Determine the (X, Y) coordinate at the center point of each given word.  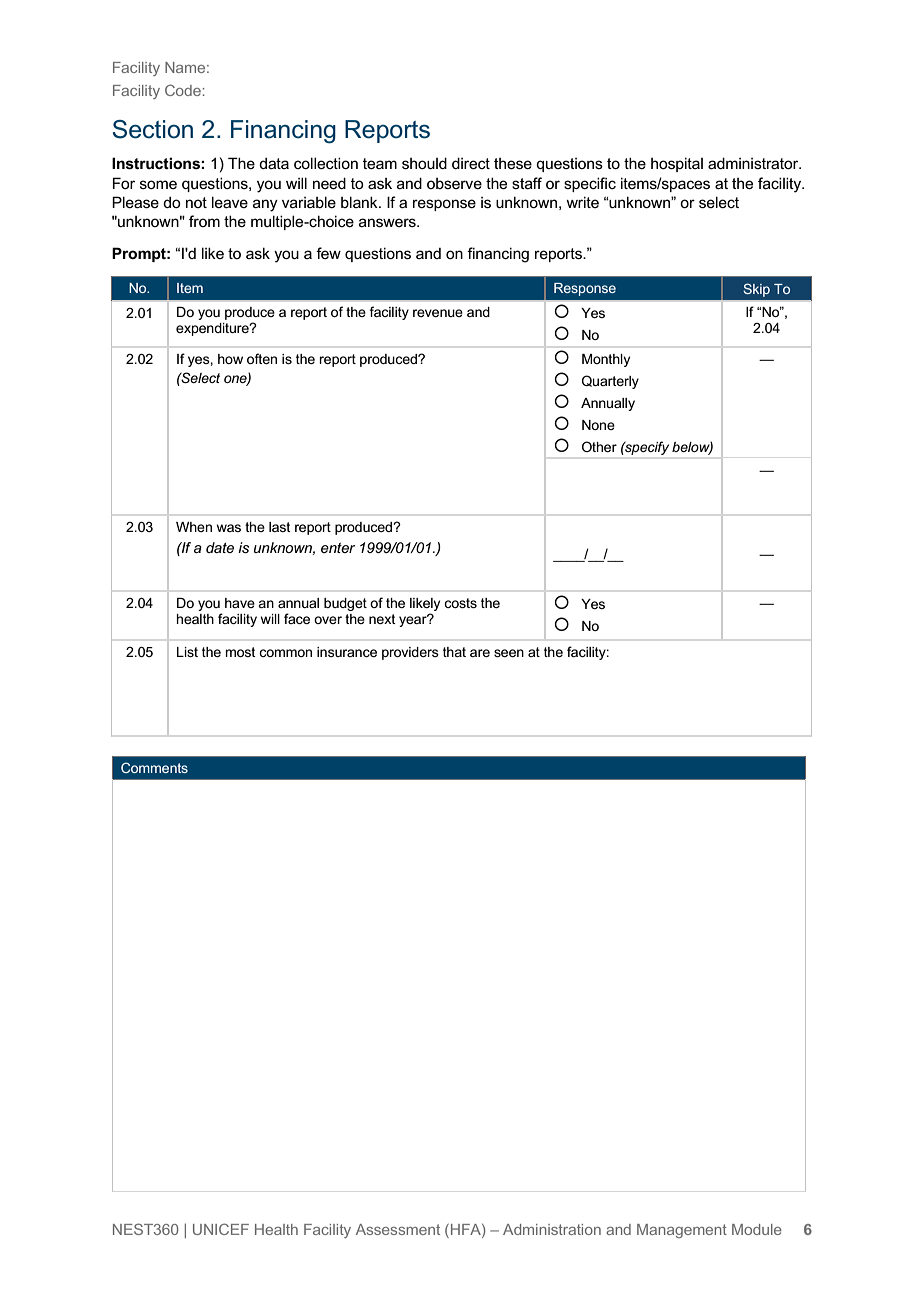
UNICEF (221, 1229)
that (454, 652)
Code (183, 90)
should (424, 163)
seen (509, 653)
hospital (677, 164)
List (187, 652)
